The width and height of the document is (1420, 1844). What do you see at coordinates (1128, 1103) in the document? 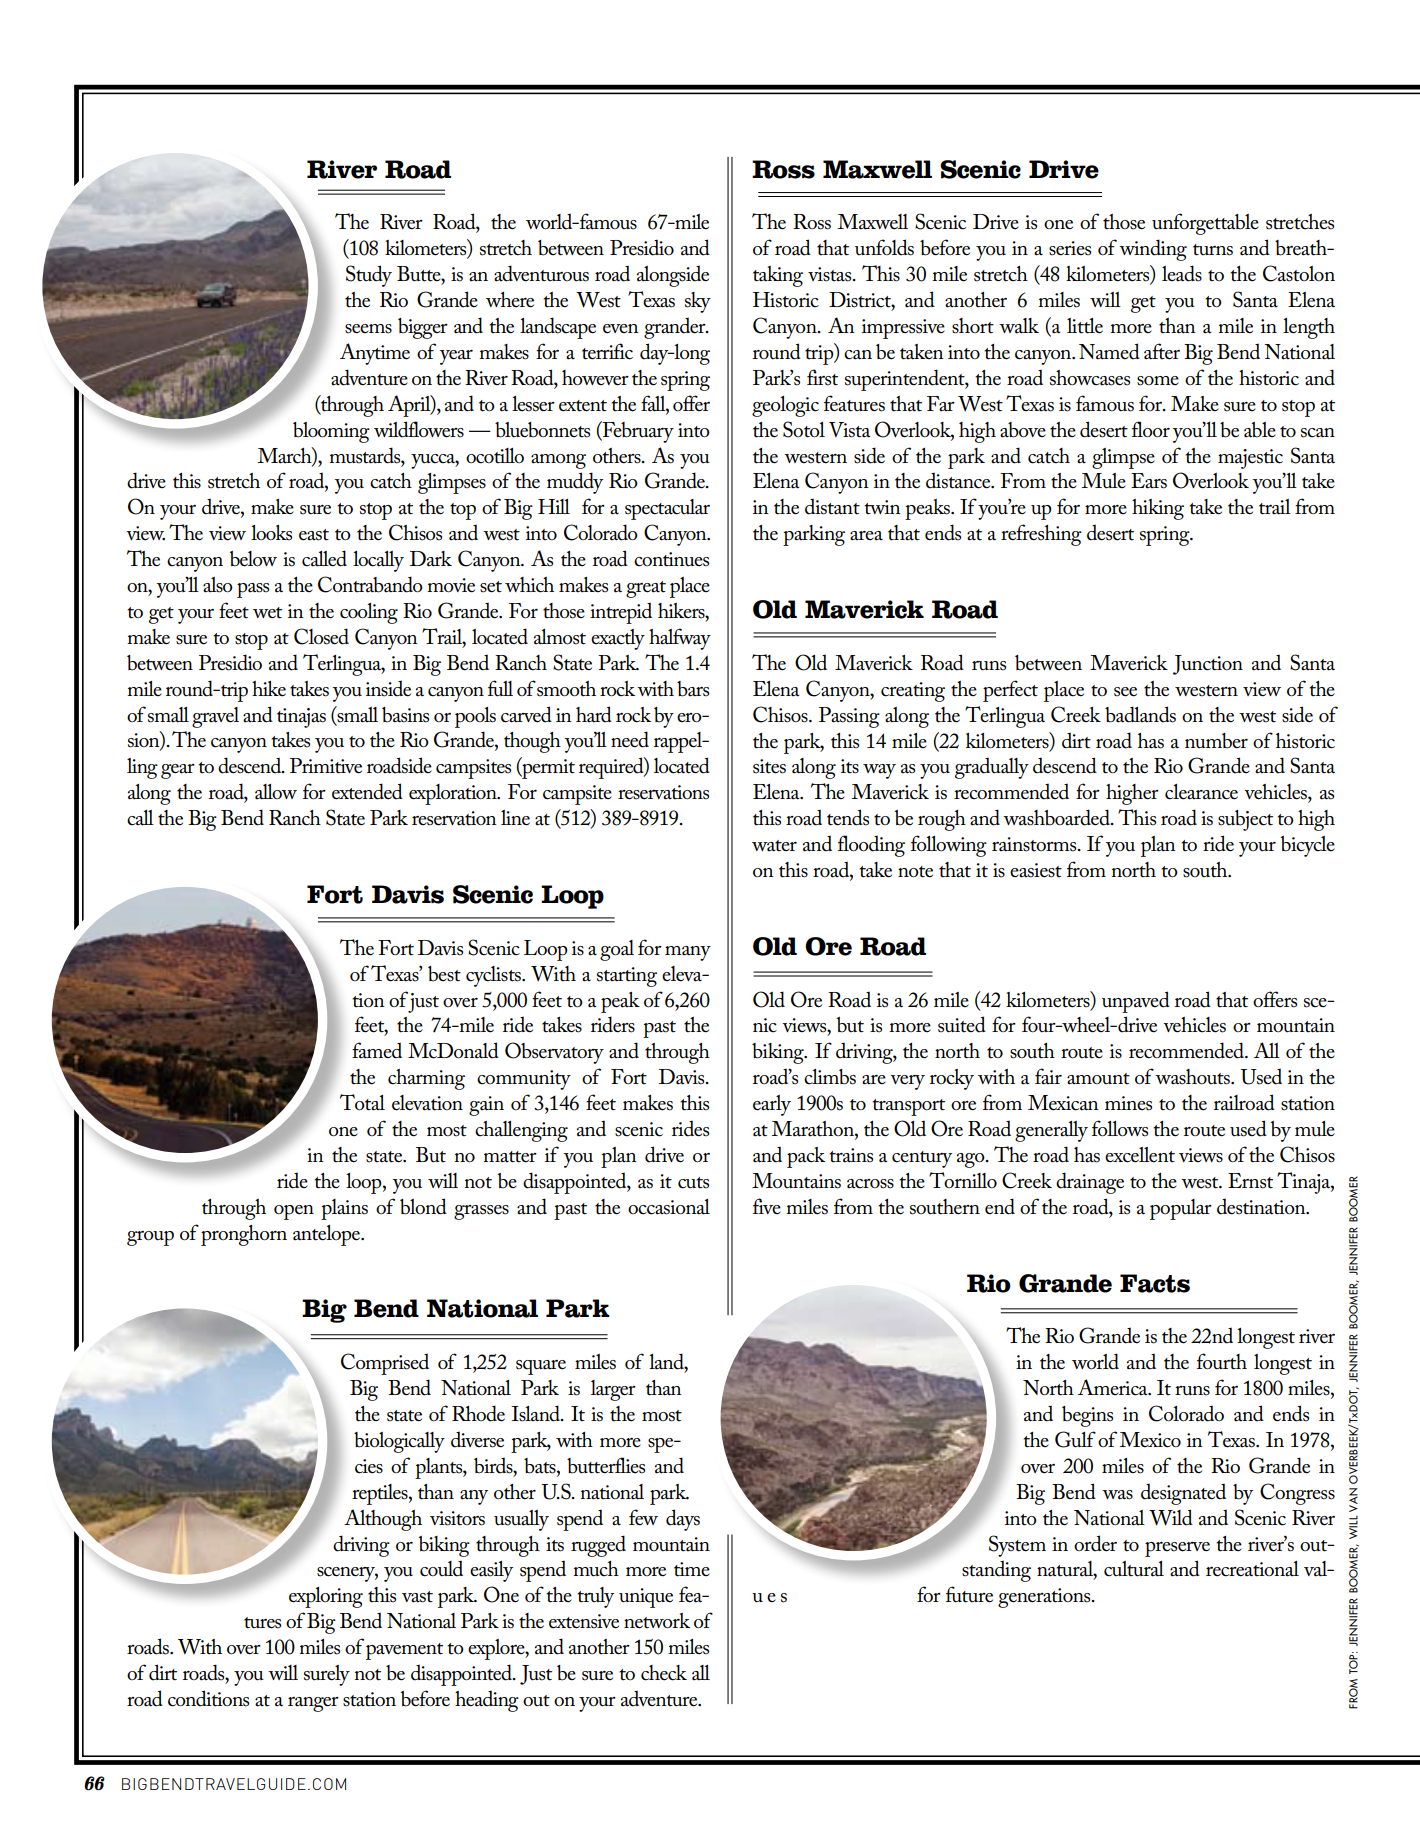
I see `mines` at bounding box center [1128, 1103].
